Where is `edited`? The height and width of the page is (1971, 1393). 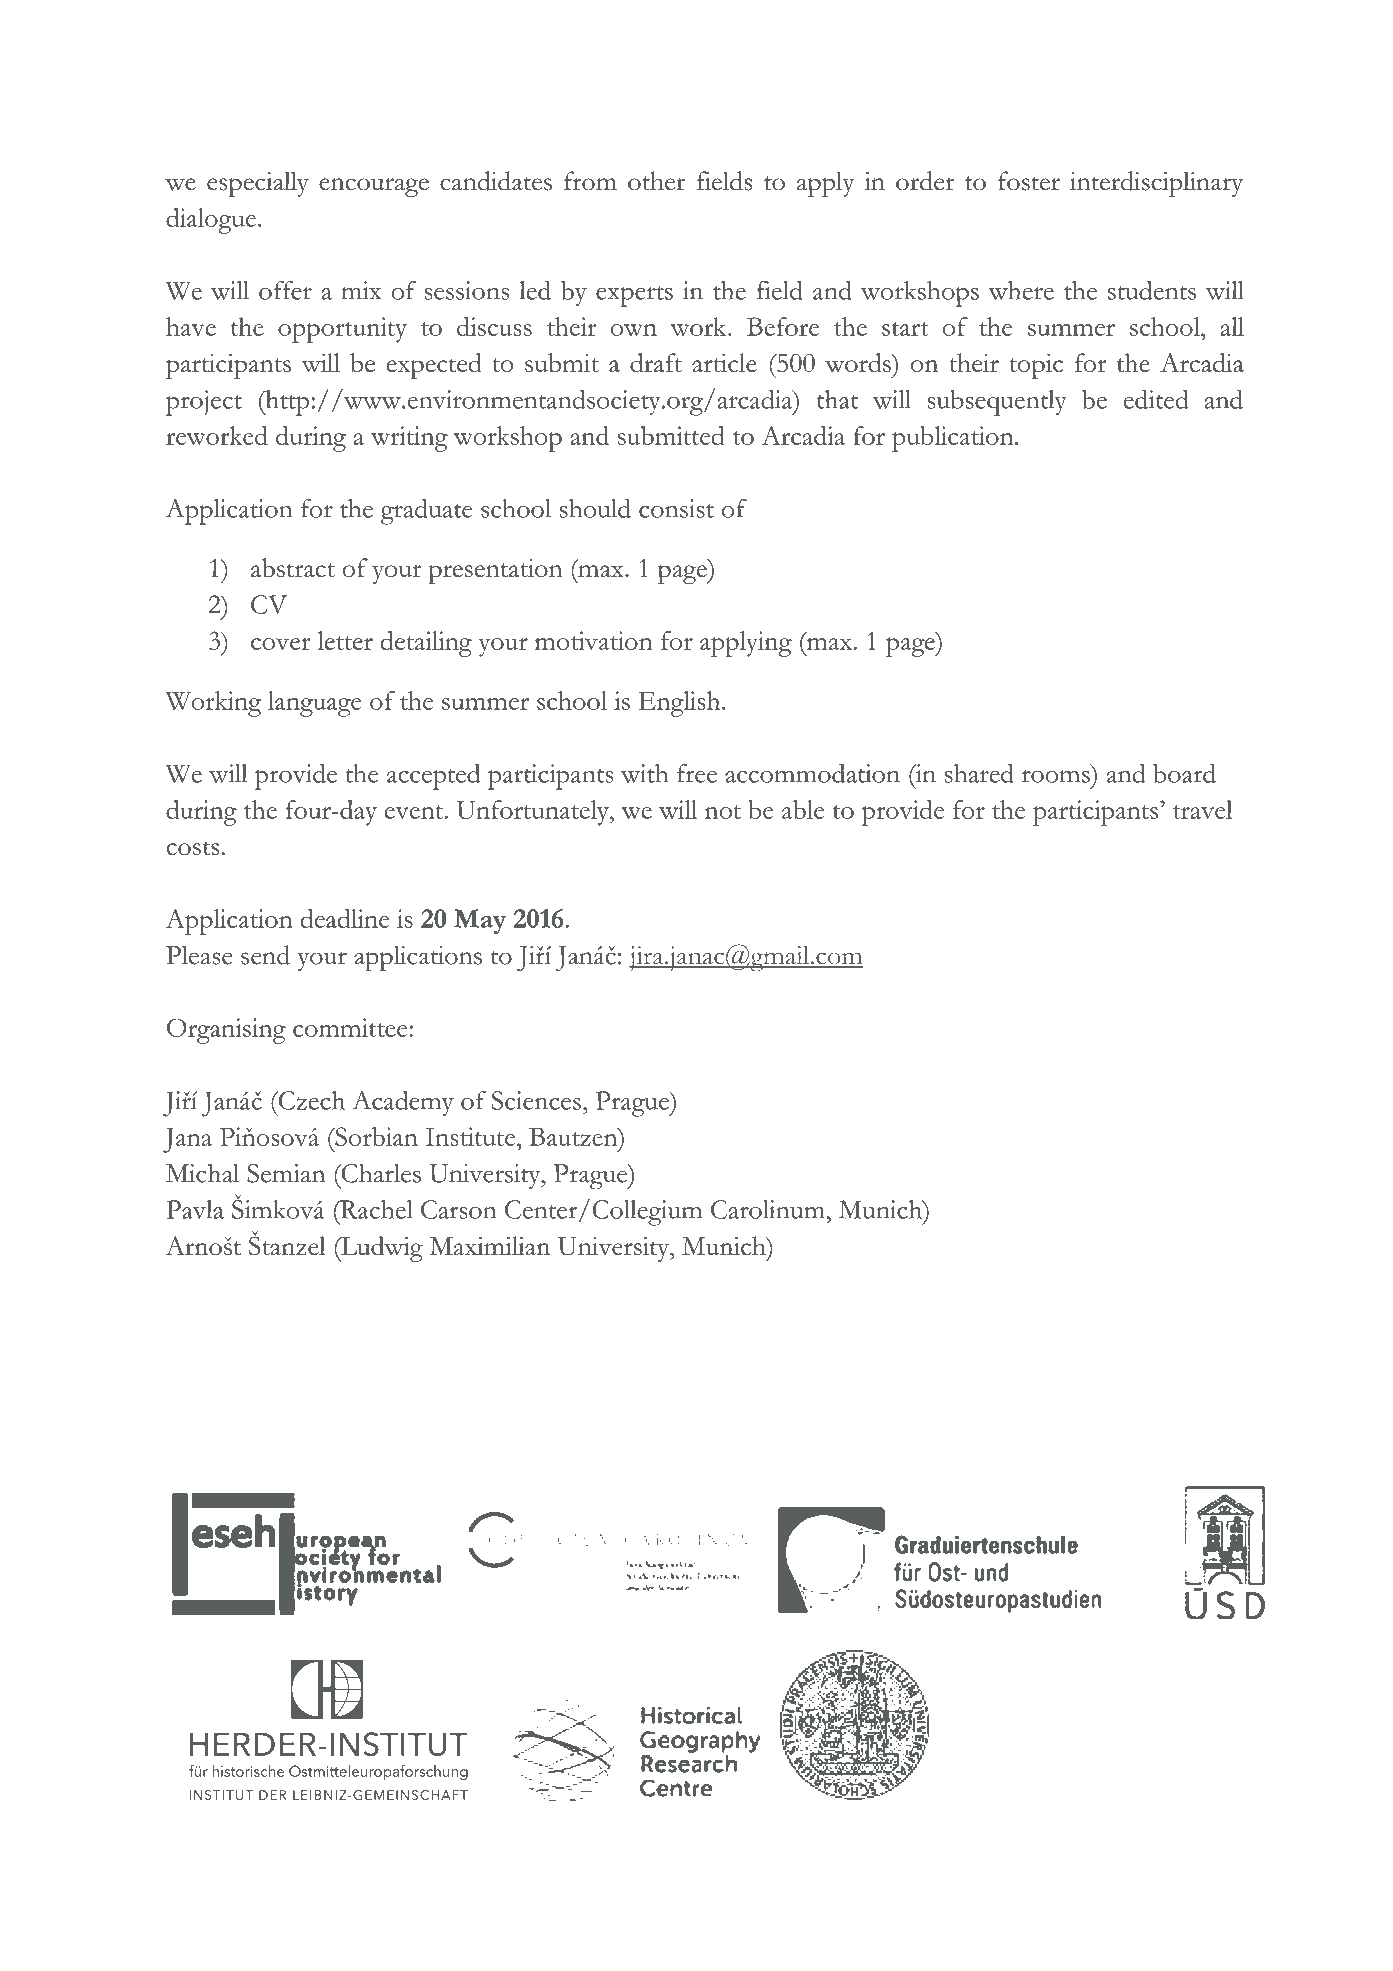
edited is located at coordinates (1156, 399).
